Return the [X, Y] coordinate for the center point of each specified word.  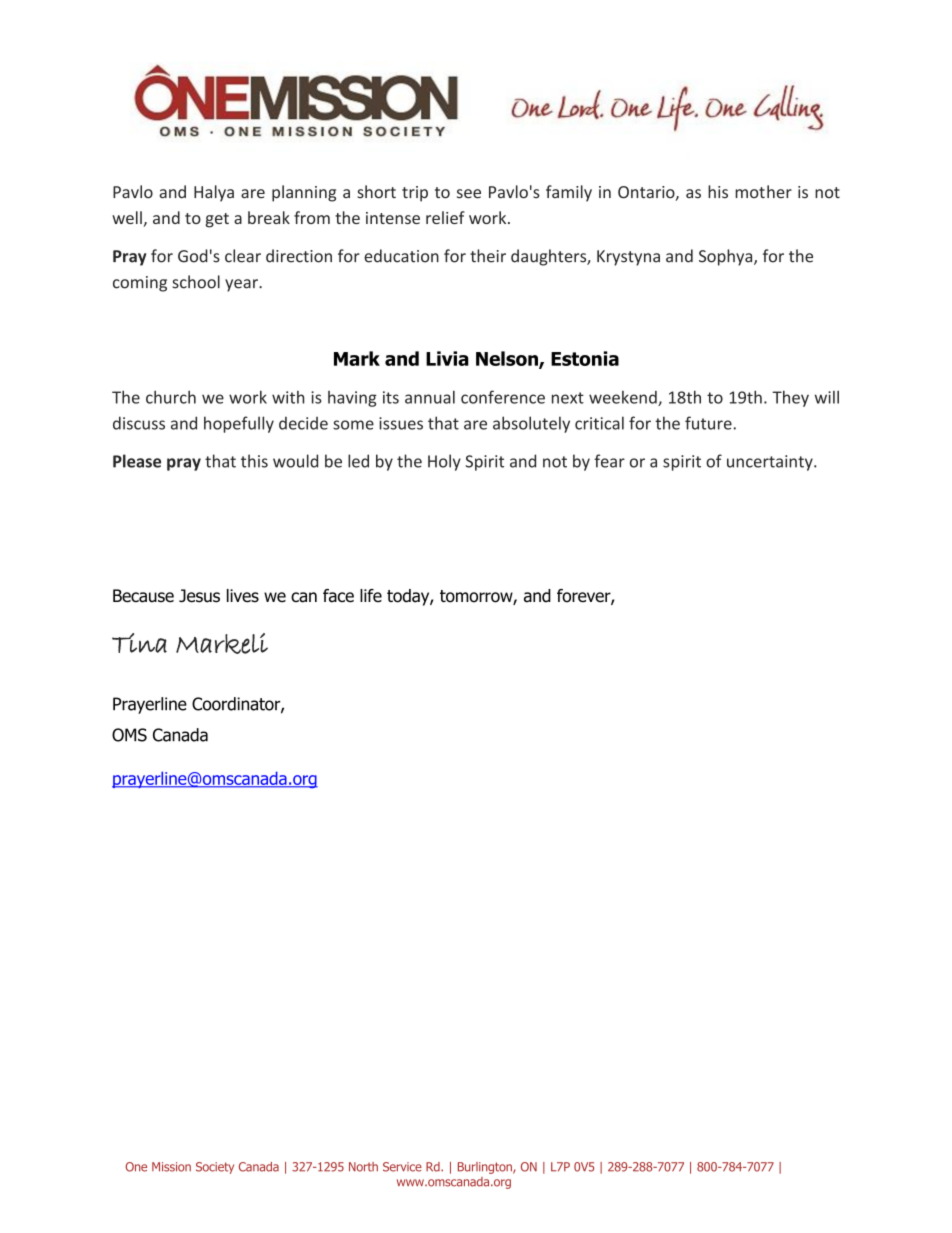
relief [445, 217]
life [371, 596]
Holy [444, 462]
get [217, 220]
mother [763, 191]
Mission [171, 1167]
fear [609, 461]
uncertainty [771, 463]
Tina [139, 643]
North [363, 1167]
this [254, 461]
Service [402, 1167]
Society [215, 1168]
